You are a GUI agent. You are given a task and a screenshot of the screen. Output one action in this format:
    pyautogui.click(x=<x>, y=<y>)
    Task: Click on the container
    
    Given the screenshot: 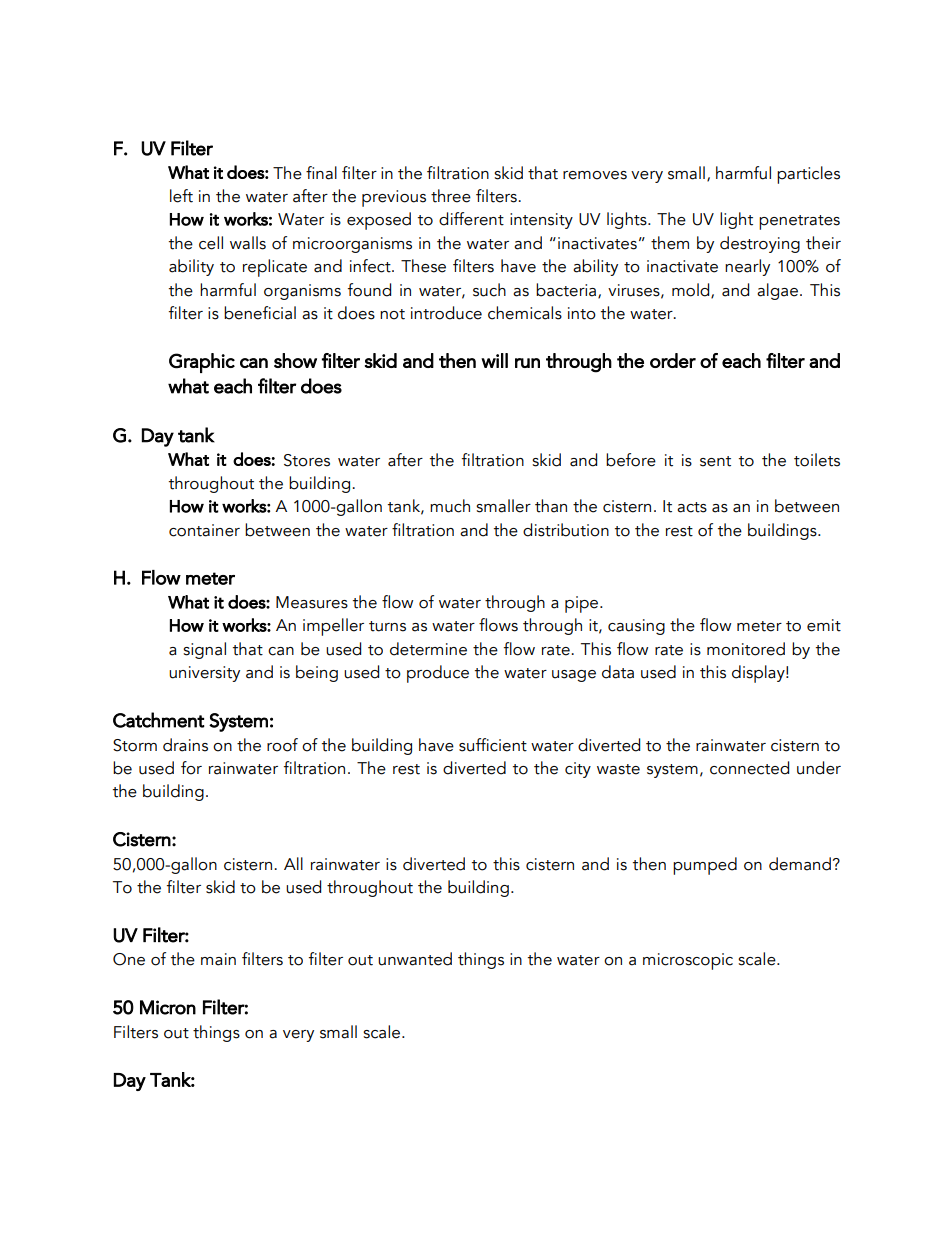 What is the action you would take?
    pyautogui.click(x=204, y=530)
